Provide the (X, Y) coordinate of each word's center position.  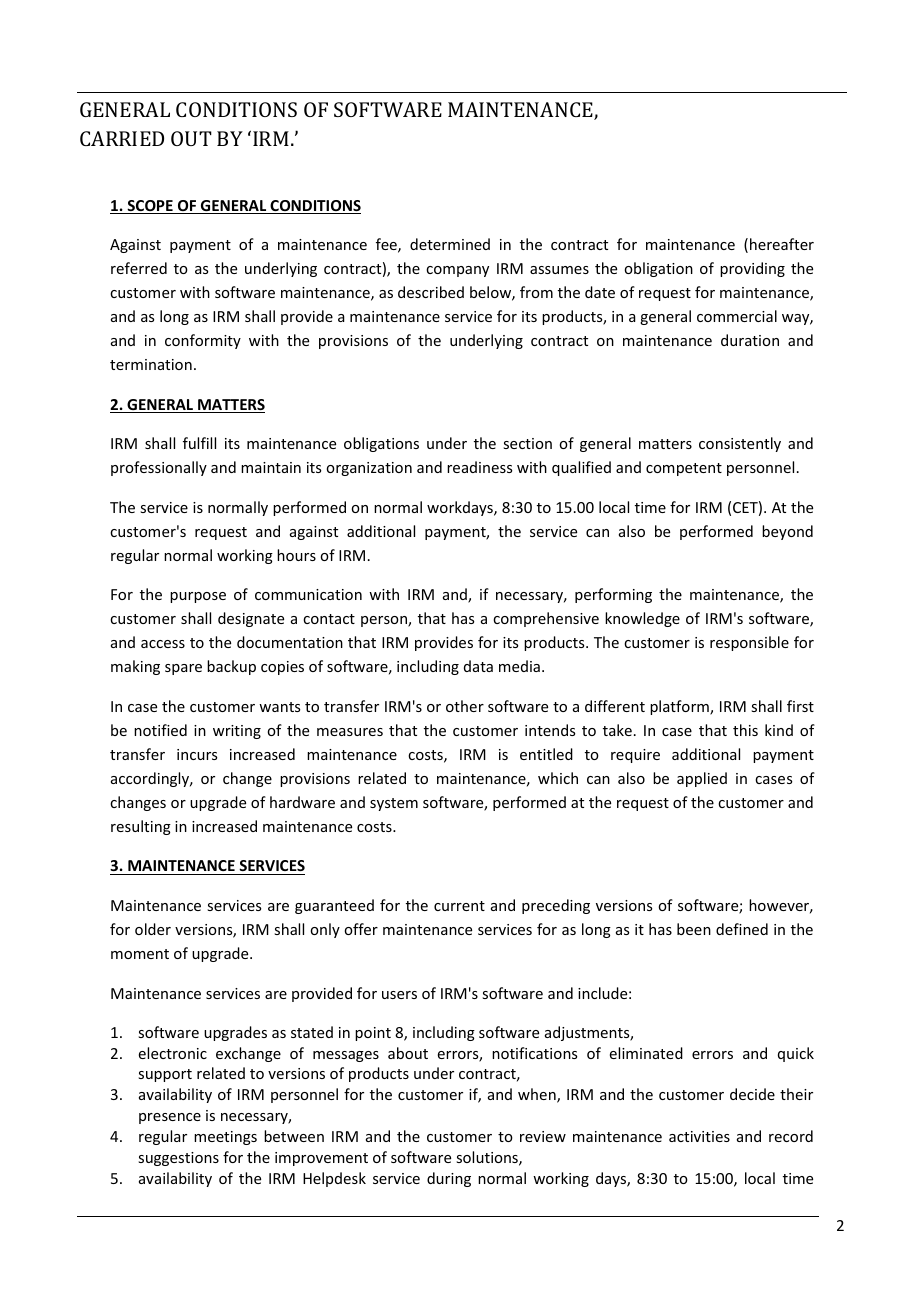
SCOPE (150, 207)
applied (702, 779)
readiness (479, 467)
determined (450, 244)
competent (684, 469)
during (449, 1179)
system (394, 804)
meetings (225, 1138)
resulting (141, 827)
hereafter (782, 244)
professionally (159, 468)
